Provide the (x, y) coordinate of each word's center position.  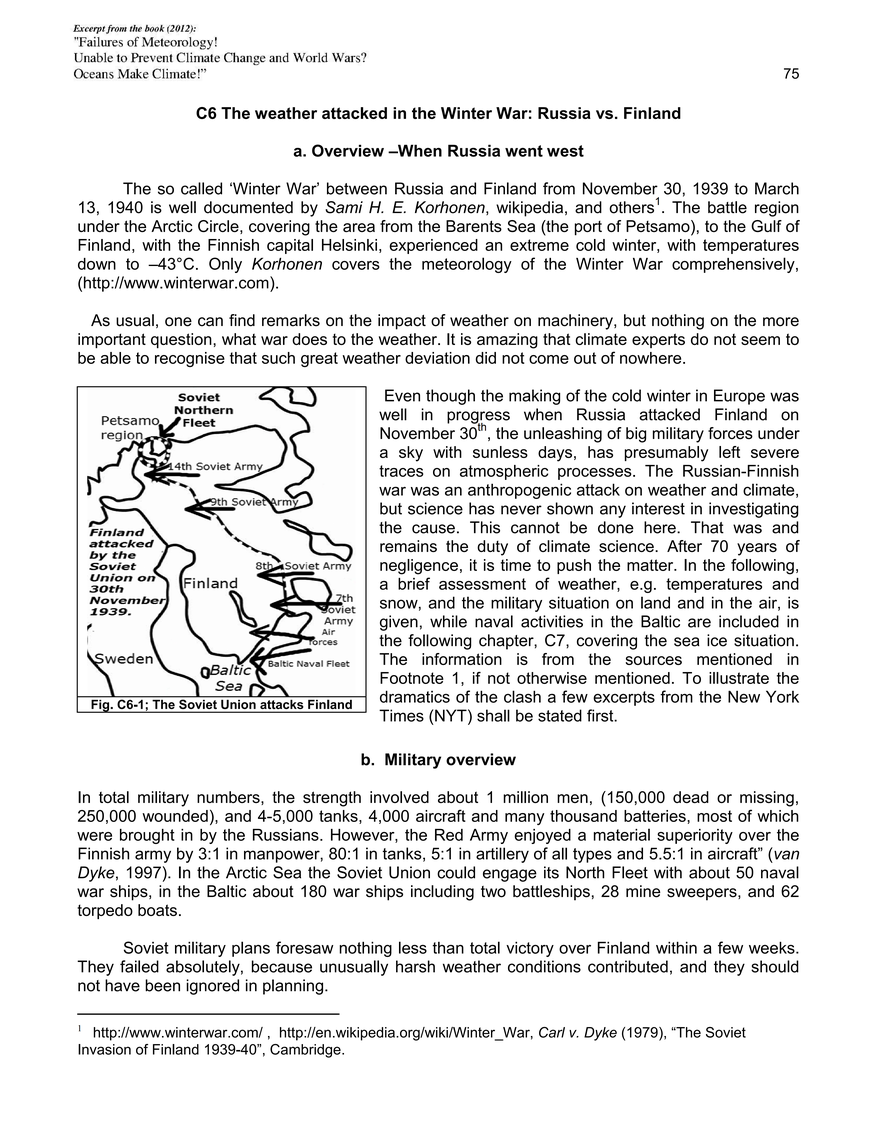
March (777, 188)
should (775, 966)
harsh (415, 966)
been (162, 985)
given (399, 623)
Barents (474, 226)
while (448, 621)
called (201, 188)
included (749, 621)
